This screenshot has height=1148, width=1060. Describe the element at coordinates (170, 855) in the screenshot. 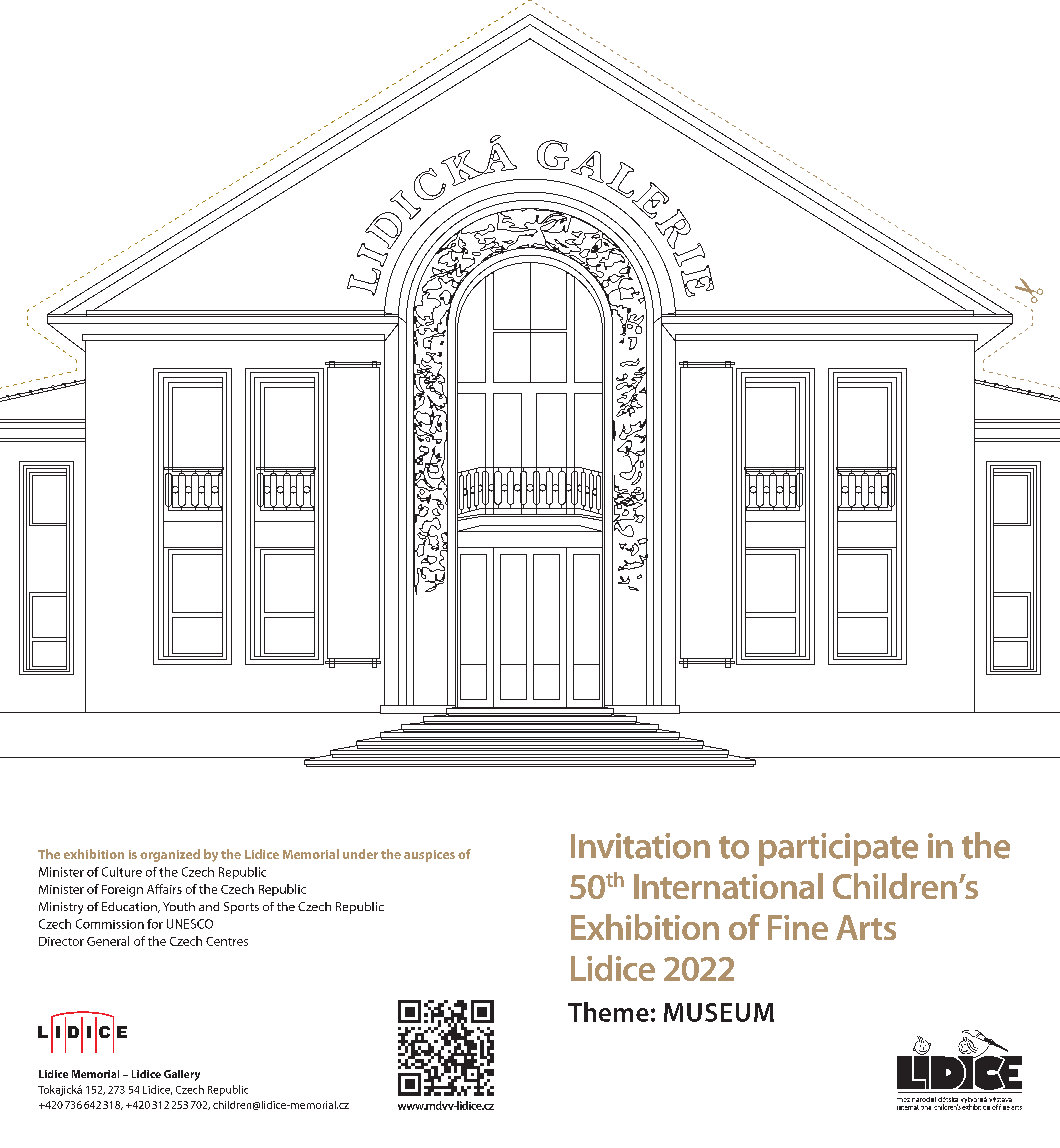

I see `organized` at that location.
